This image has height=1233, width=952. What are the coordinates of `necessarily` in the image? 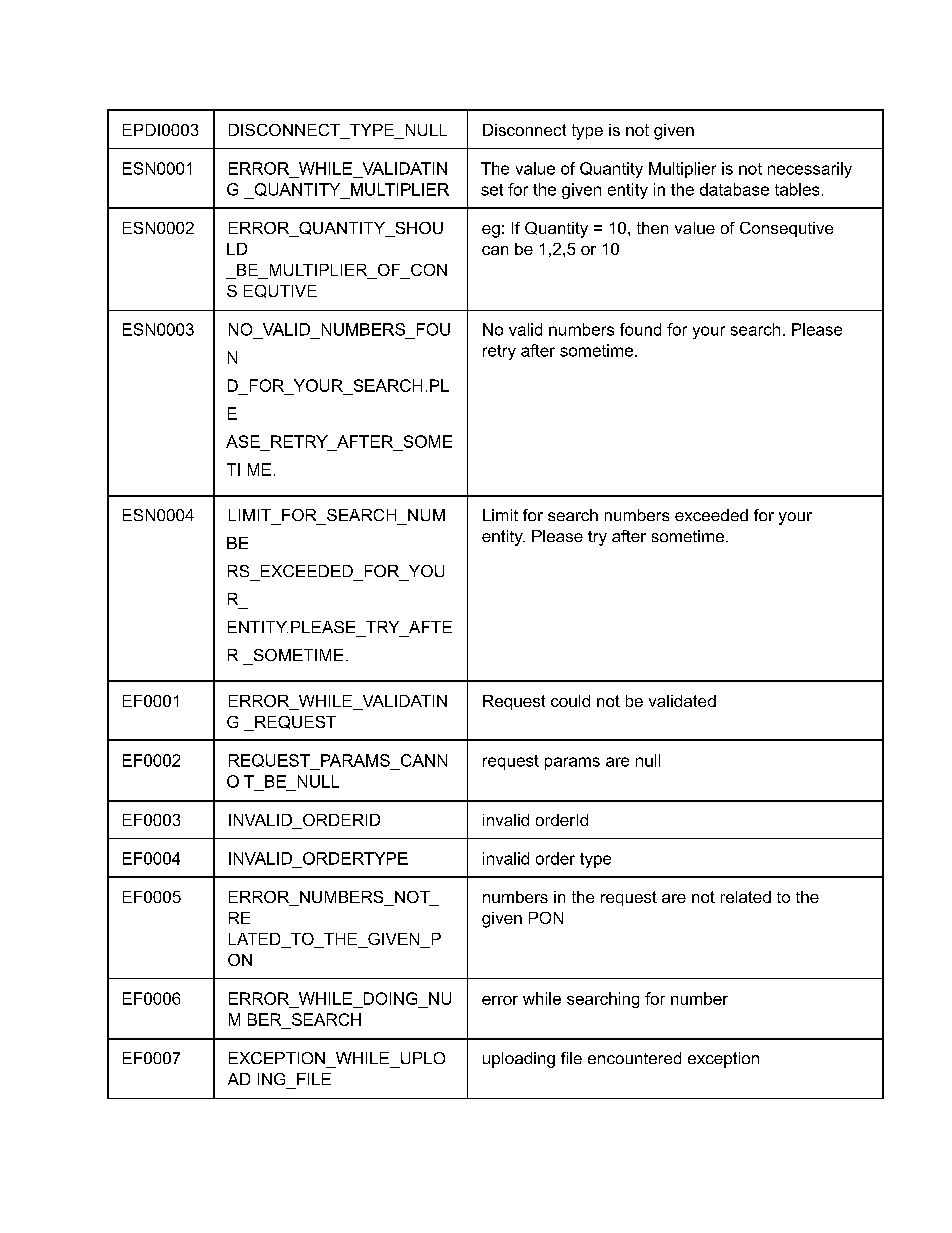 It's located at (810, 170).
